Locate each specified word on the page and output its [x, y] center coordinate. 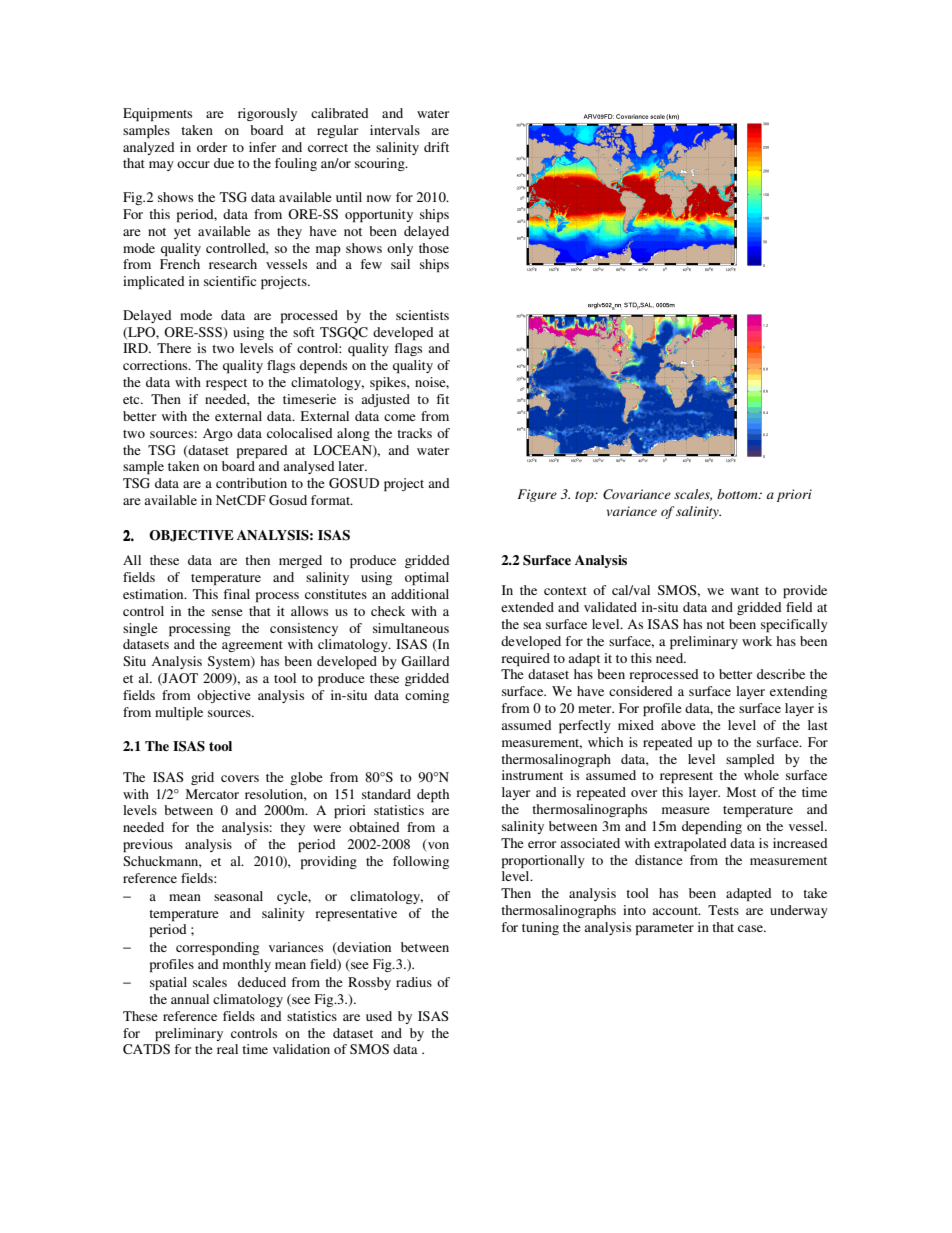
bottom [738, 494]
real [227, 1049]
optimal [427, 578]
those [434, 248]
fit [442, 399]
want [745, 591]
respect [226, 384]
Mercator [212, 794]
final [236, 594]
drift [436, 147]
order [212, 147]
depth [433, 795]
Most [741, 792]
